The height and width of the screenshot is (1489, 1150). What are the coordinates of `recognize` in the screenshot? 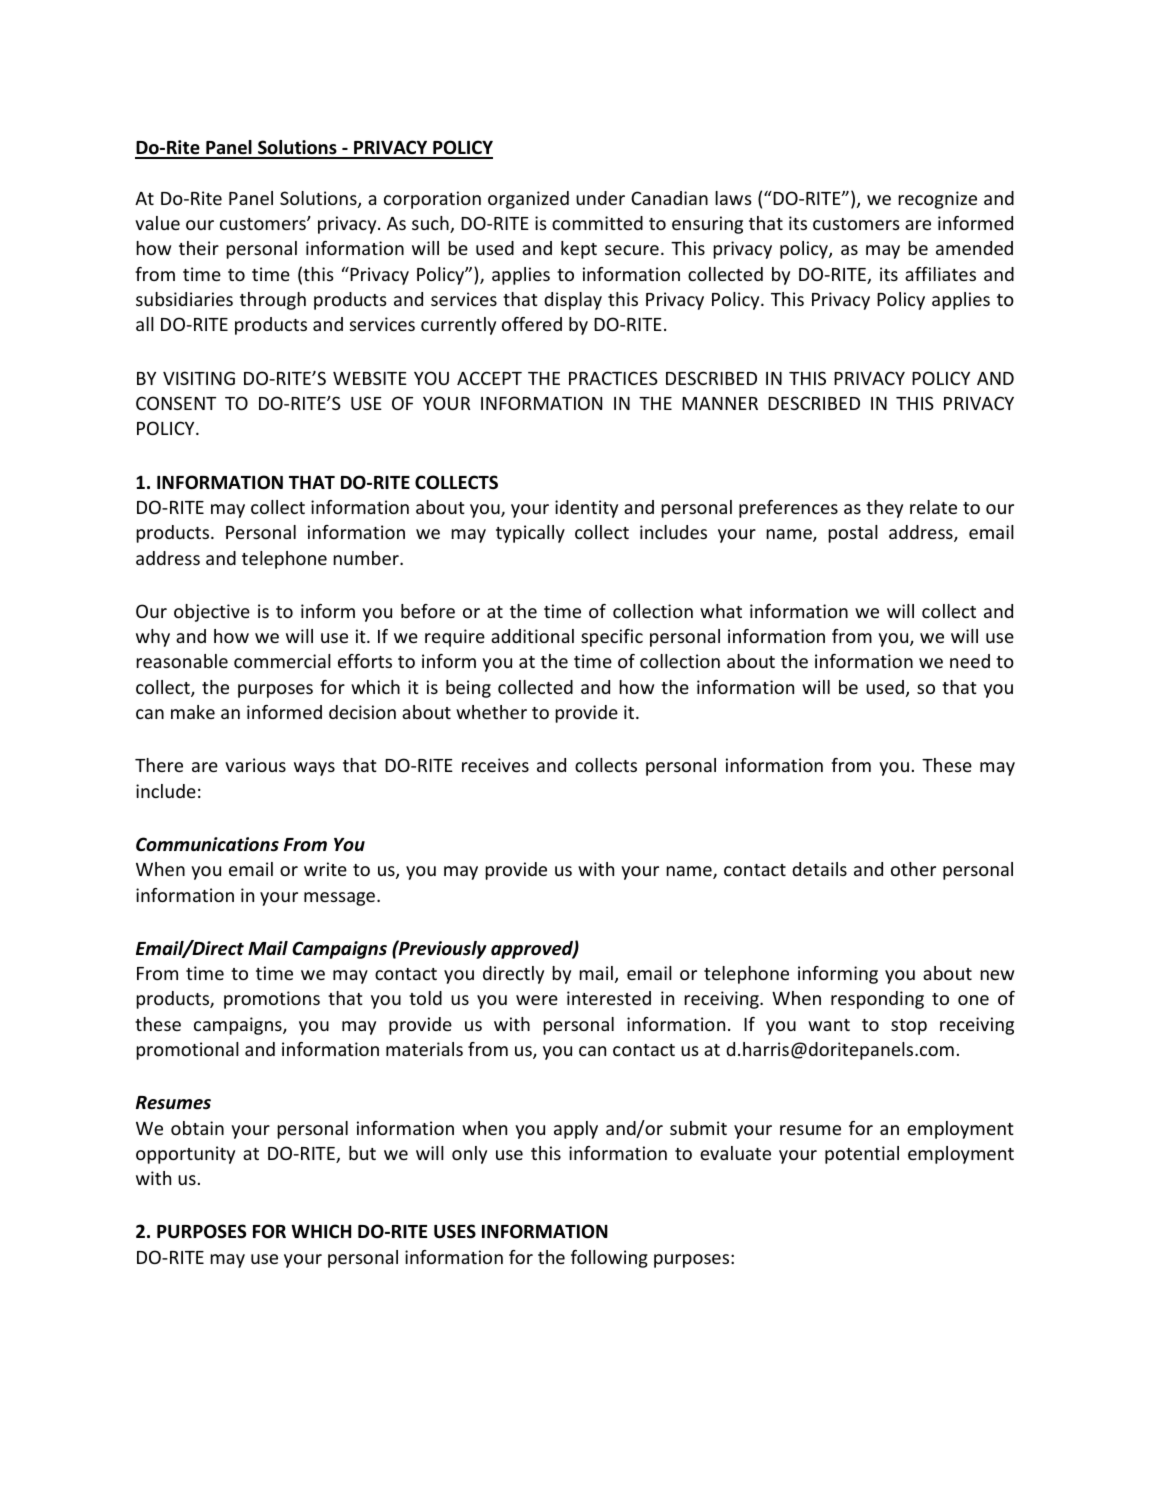 It's located at (937, 200).
